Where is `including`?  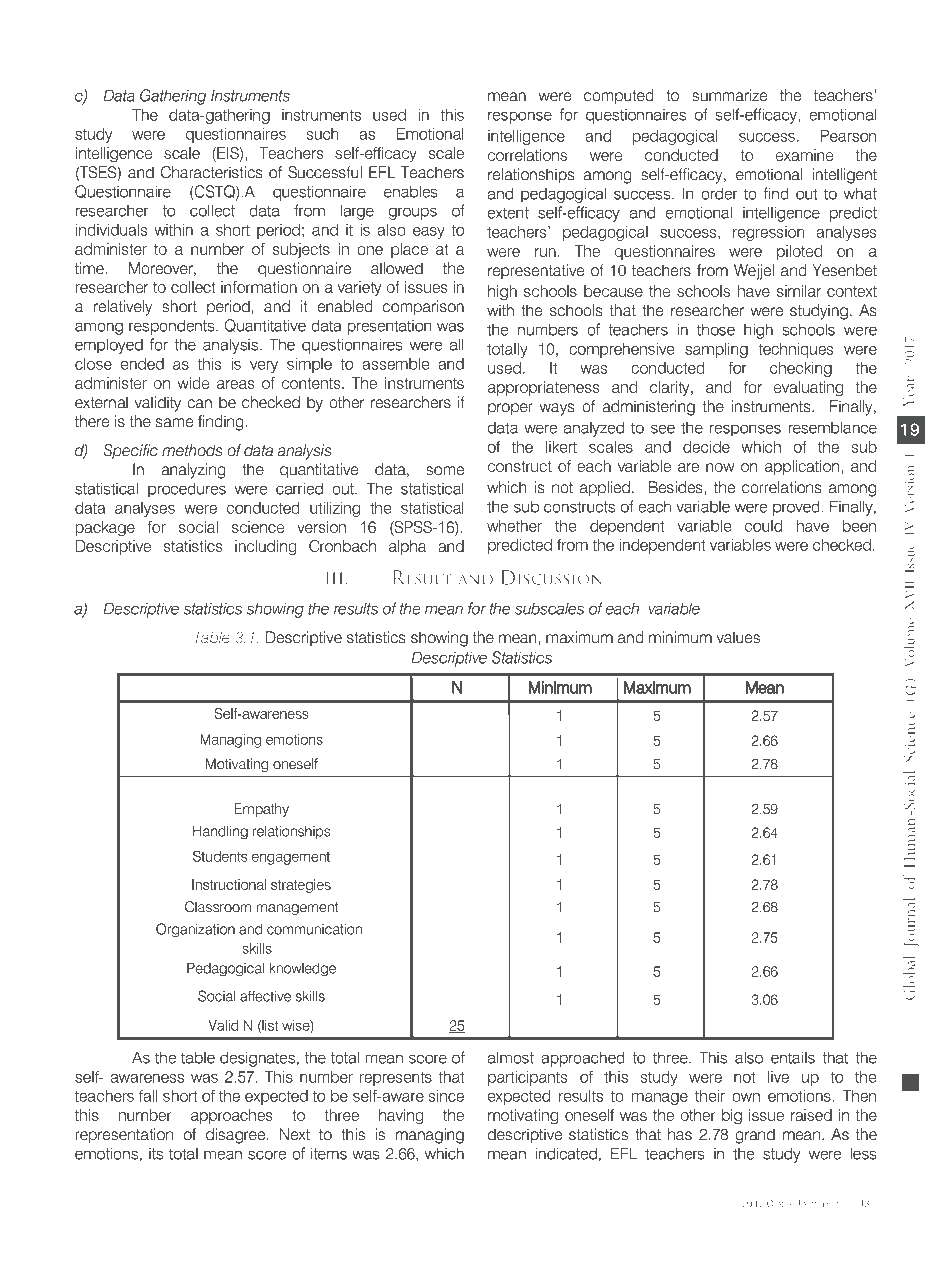
including is located at coordinates (266, 548).
